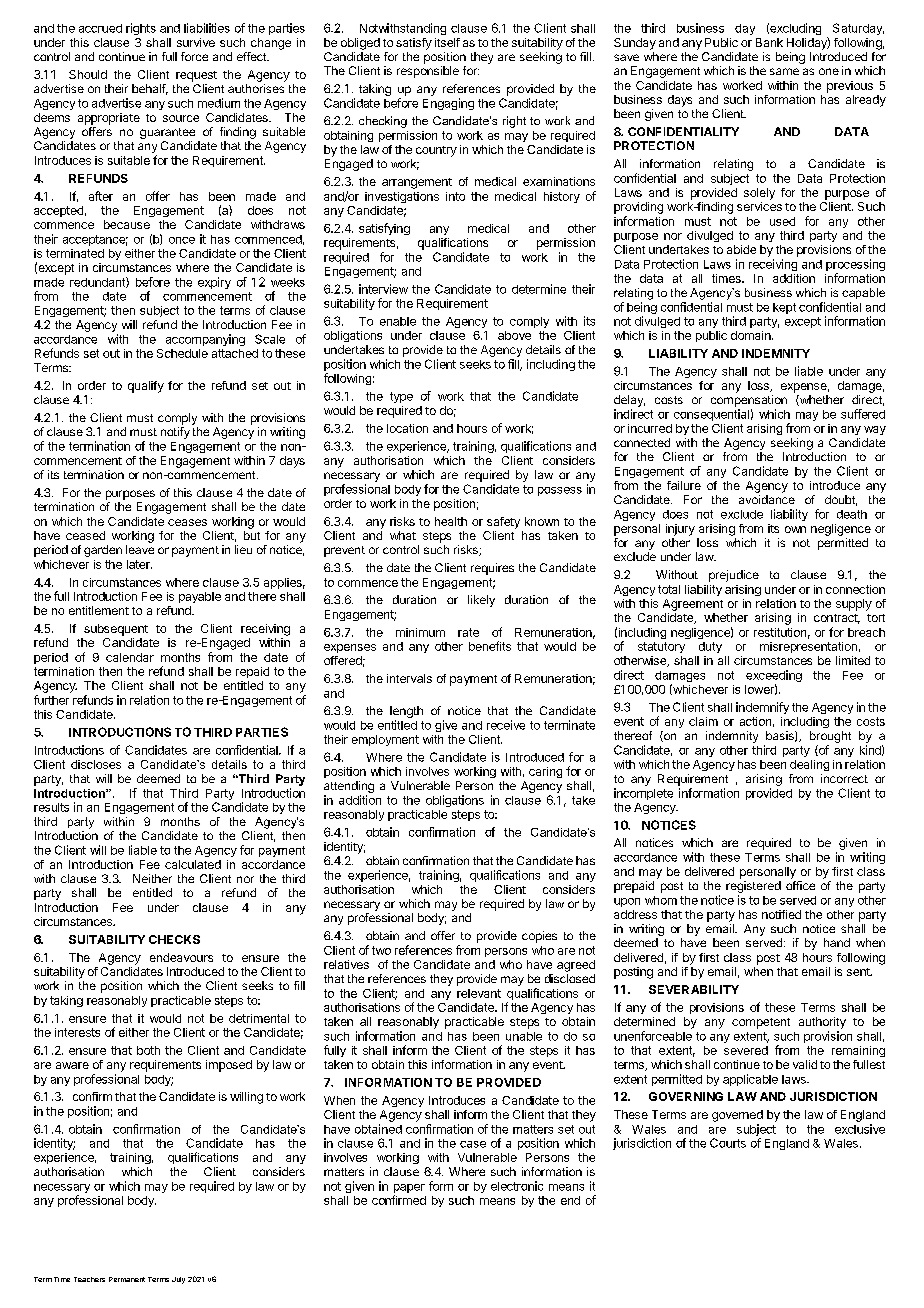  Describe the element at coordinates (490, 646) in the image. I see `benefits` at that location.
